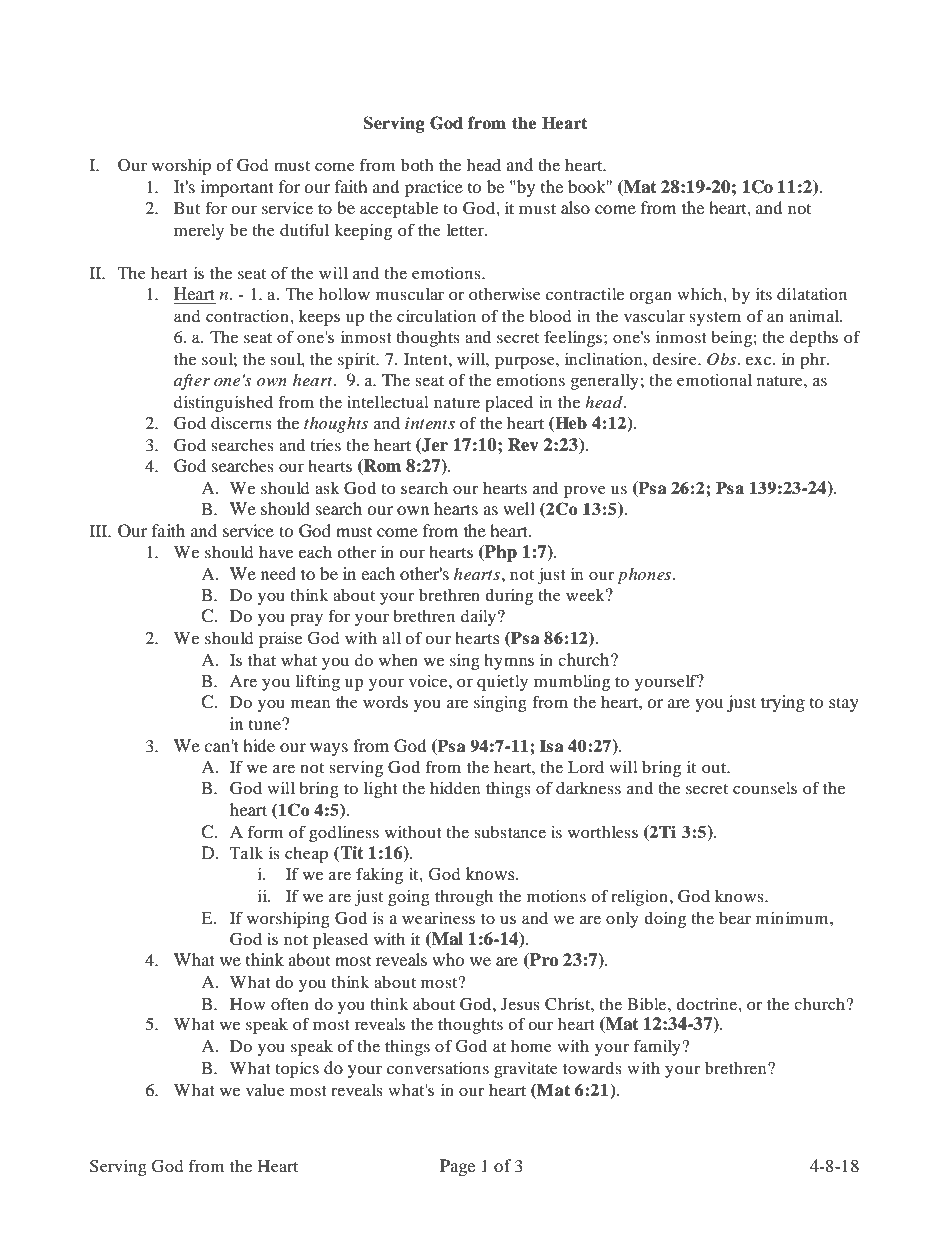  Describe the element at coordinates (464, 898) in the document. I see `through` at that location.
